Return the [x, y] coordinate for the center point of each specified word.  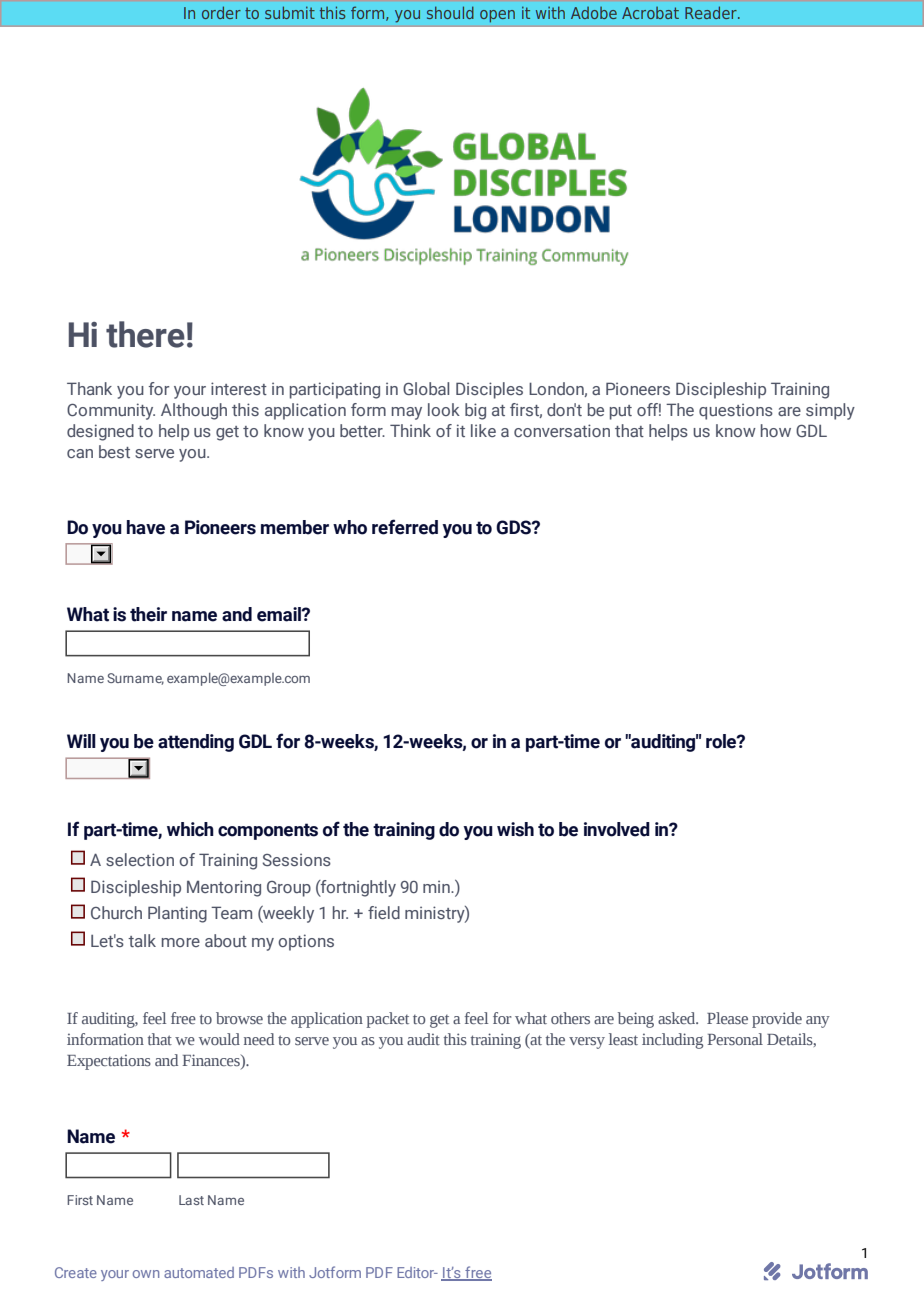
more [181, 942]
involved [617, 829]
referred [405, 527]
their [148, 614]
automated [199, 1272]
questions [736, 411]
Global [426, 388]
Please [727, 1018]
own [146, 1274]
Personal [735, 1039]
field [384, 912]
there [145, 334]
